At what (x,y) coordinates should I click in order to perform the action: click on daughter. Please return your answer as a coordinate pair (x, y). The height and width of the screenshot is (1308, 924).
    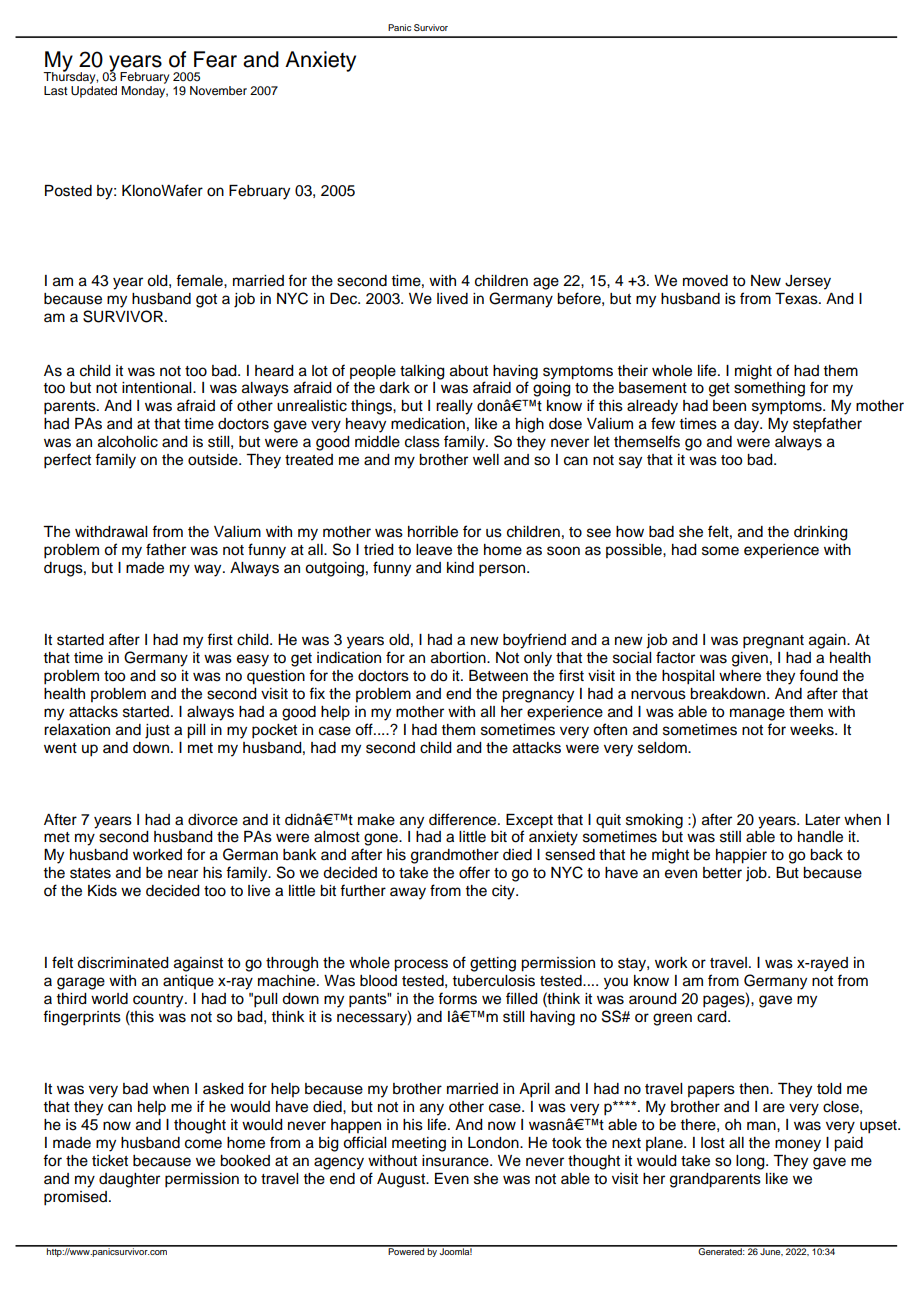
    Looking at the image, I should click on (129, 1180).
